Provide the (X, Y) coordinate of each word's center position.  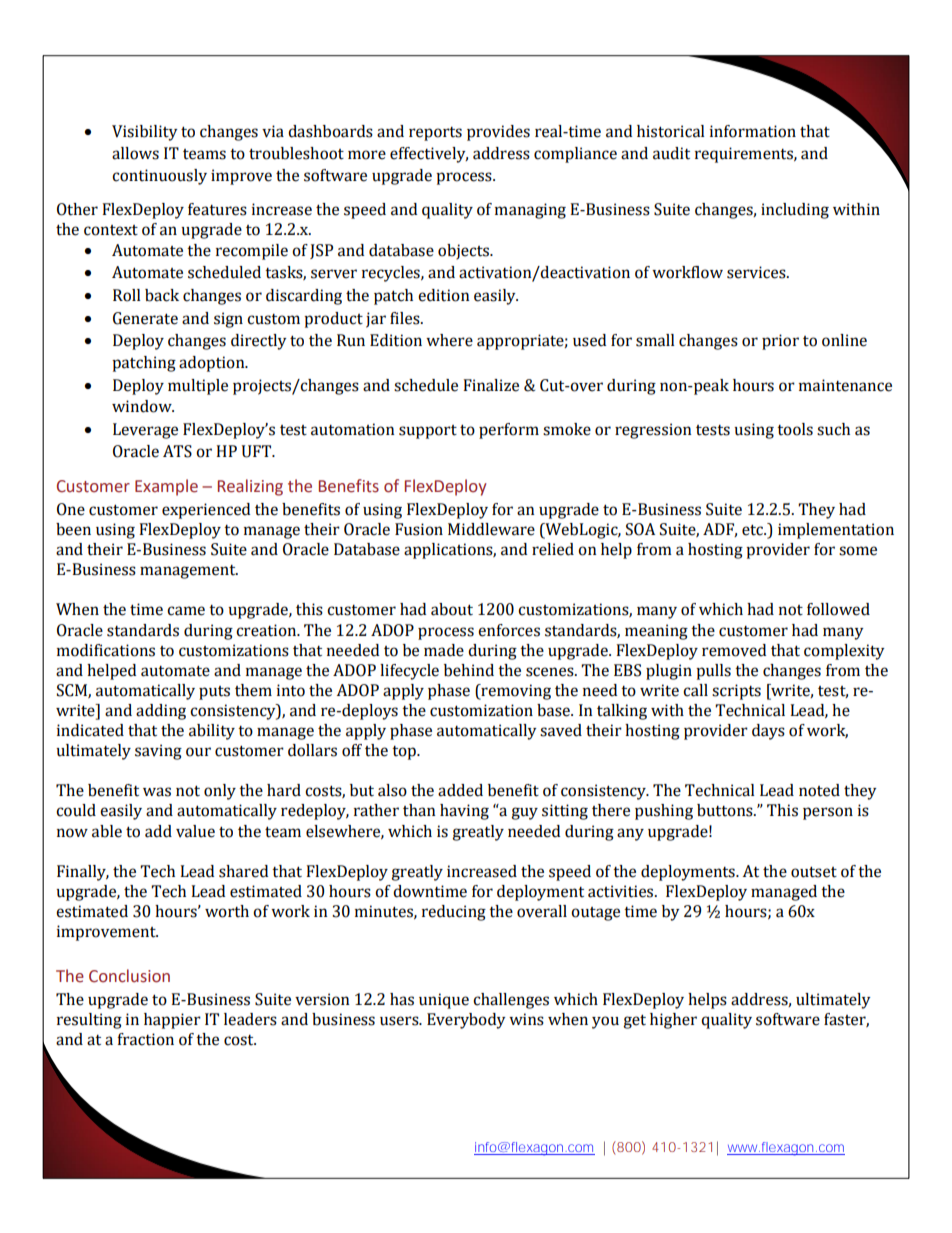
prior (780, 342)
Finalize (491, 385)
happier (172, 1021)
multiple (198, 387)
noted (819, 790)
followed (838, 609)
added (460, 790)
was (157, 792)
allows (135, 153)
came (186, 611)
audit (671, 153)
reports (435, 134)
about (452, 609)
